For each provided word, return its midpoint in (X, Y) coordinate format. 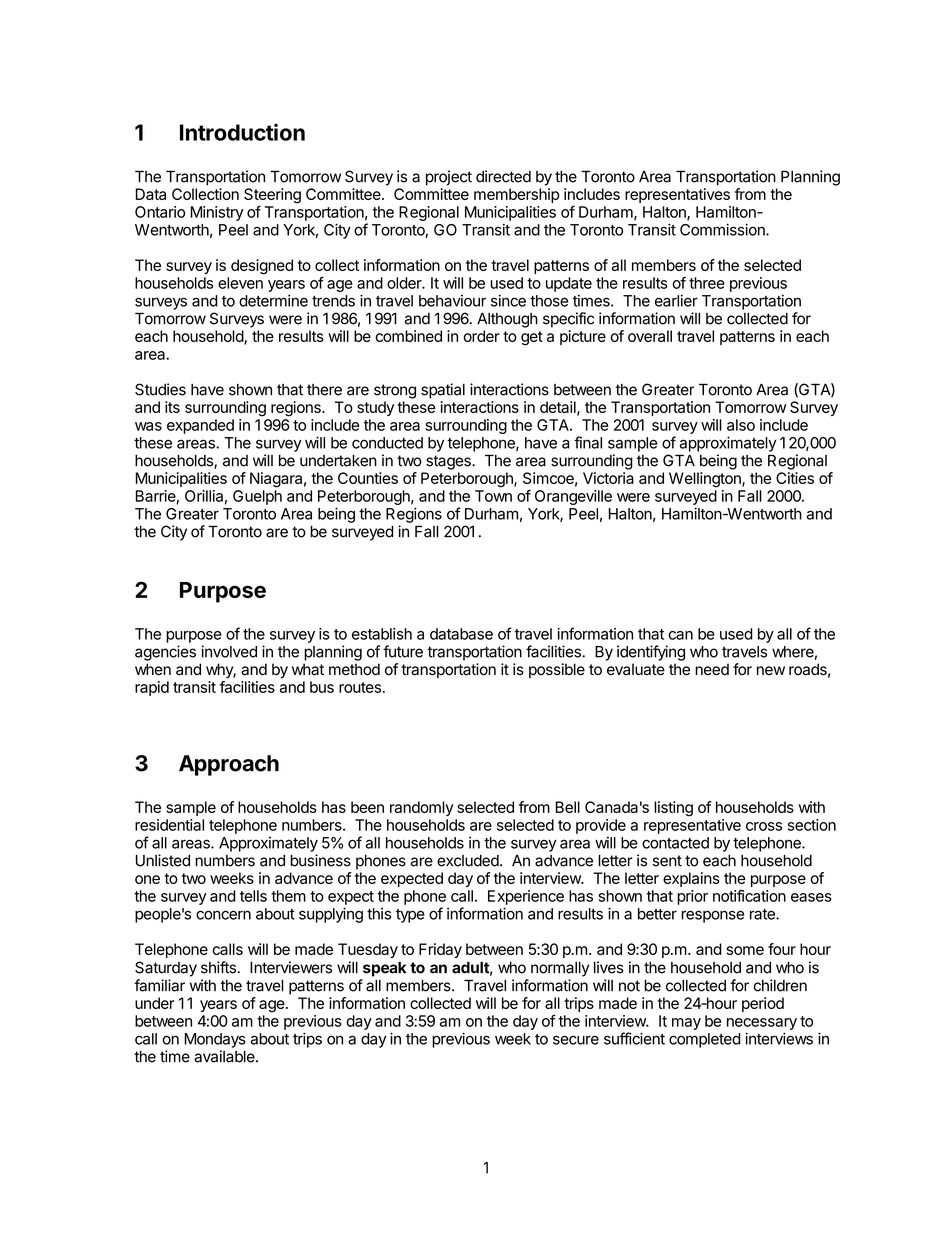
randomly (422, 808)
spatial (443, 391)
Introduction (242, 132)
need (712, 669)
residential (169, 825)
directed (503, 176)
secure (576, 1040)
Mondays (215, 1040)
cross (764, 826)
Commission (723, 229)
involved (229, 651)
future (403, 651)
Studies (160, 389)
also (741, 425)
